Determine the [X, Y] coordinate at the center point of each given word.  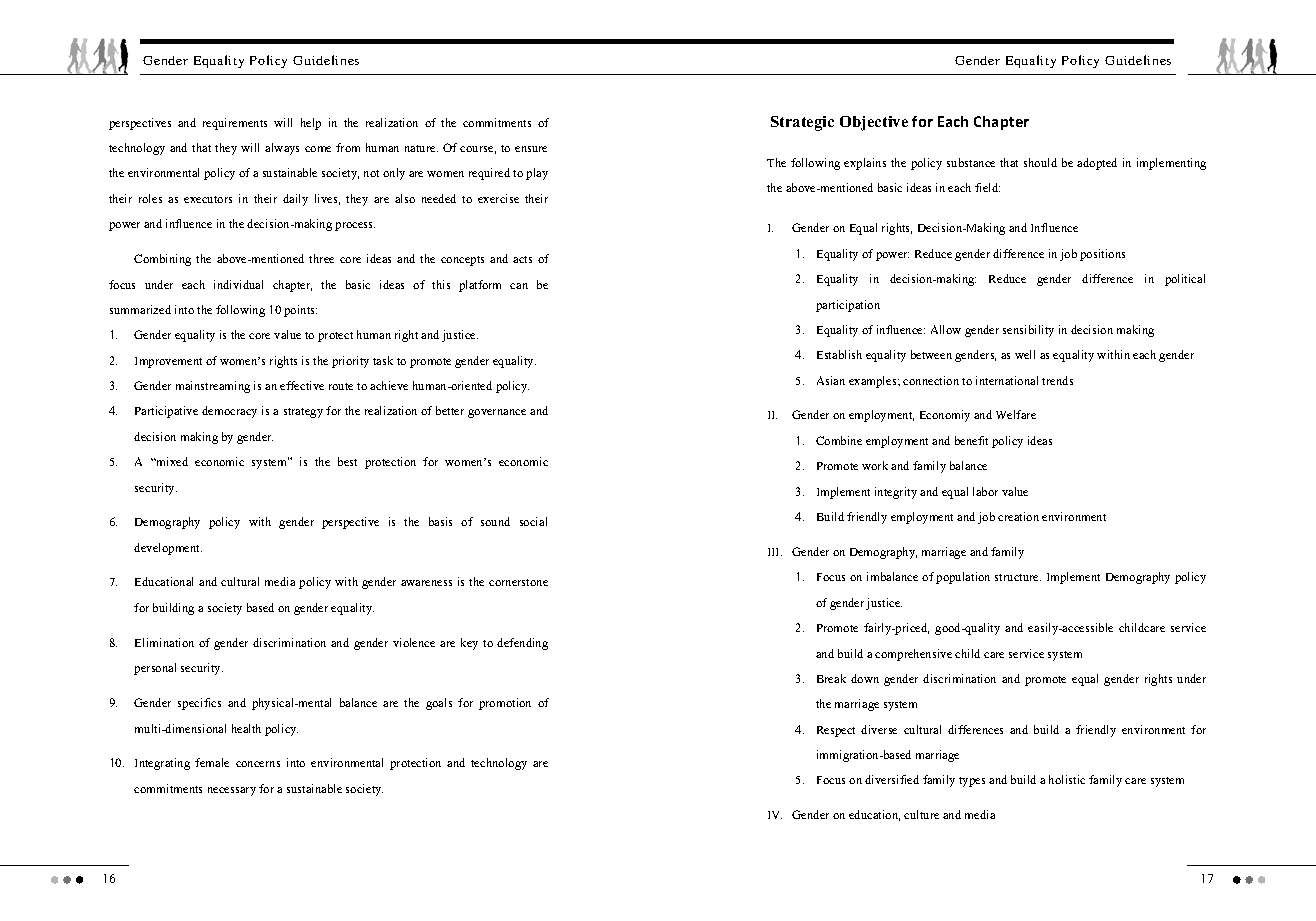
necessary [232, 791]
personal [155, 669]
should [1040, 162]
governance [497, 413]
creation [1018, 516]
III [775, 552]
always [282, 149]
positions [1102, 255]
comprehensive [913, 655]
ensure [531, 149]
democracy [229, 412]
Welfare [1016, 414]
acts [522, 259]
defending [522, 644]
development [168, 549]
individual [238, 284]
